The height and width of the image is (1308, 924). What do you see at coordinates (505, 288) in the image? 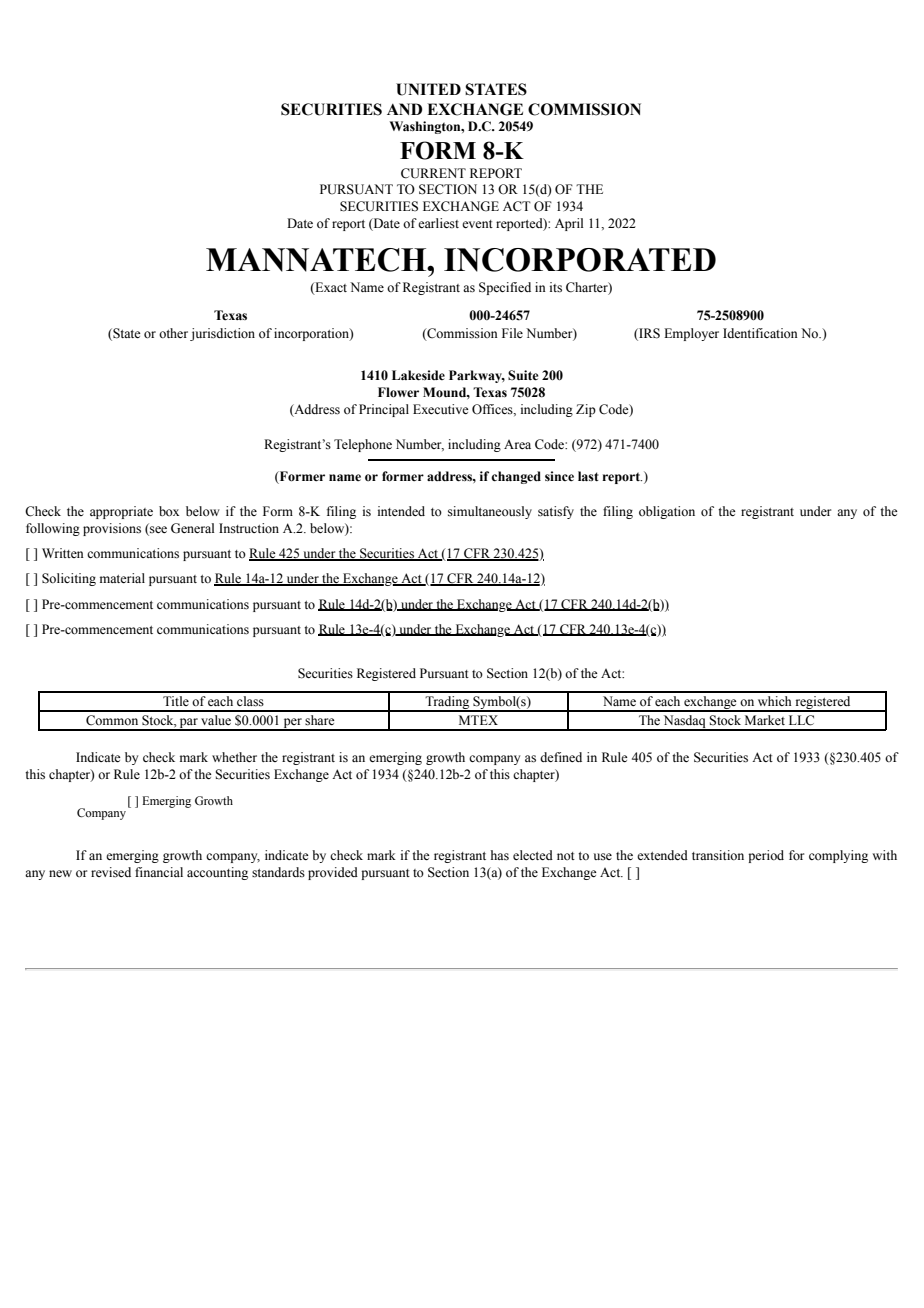
I see `Specified` at bounding box center [505, 288].
